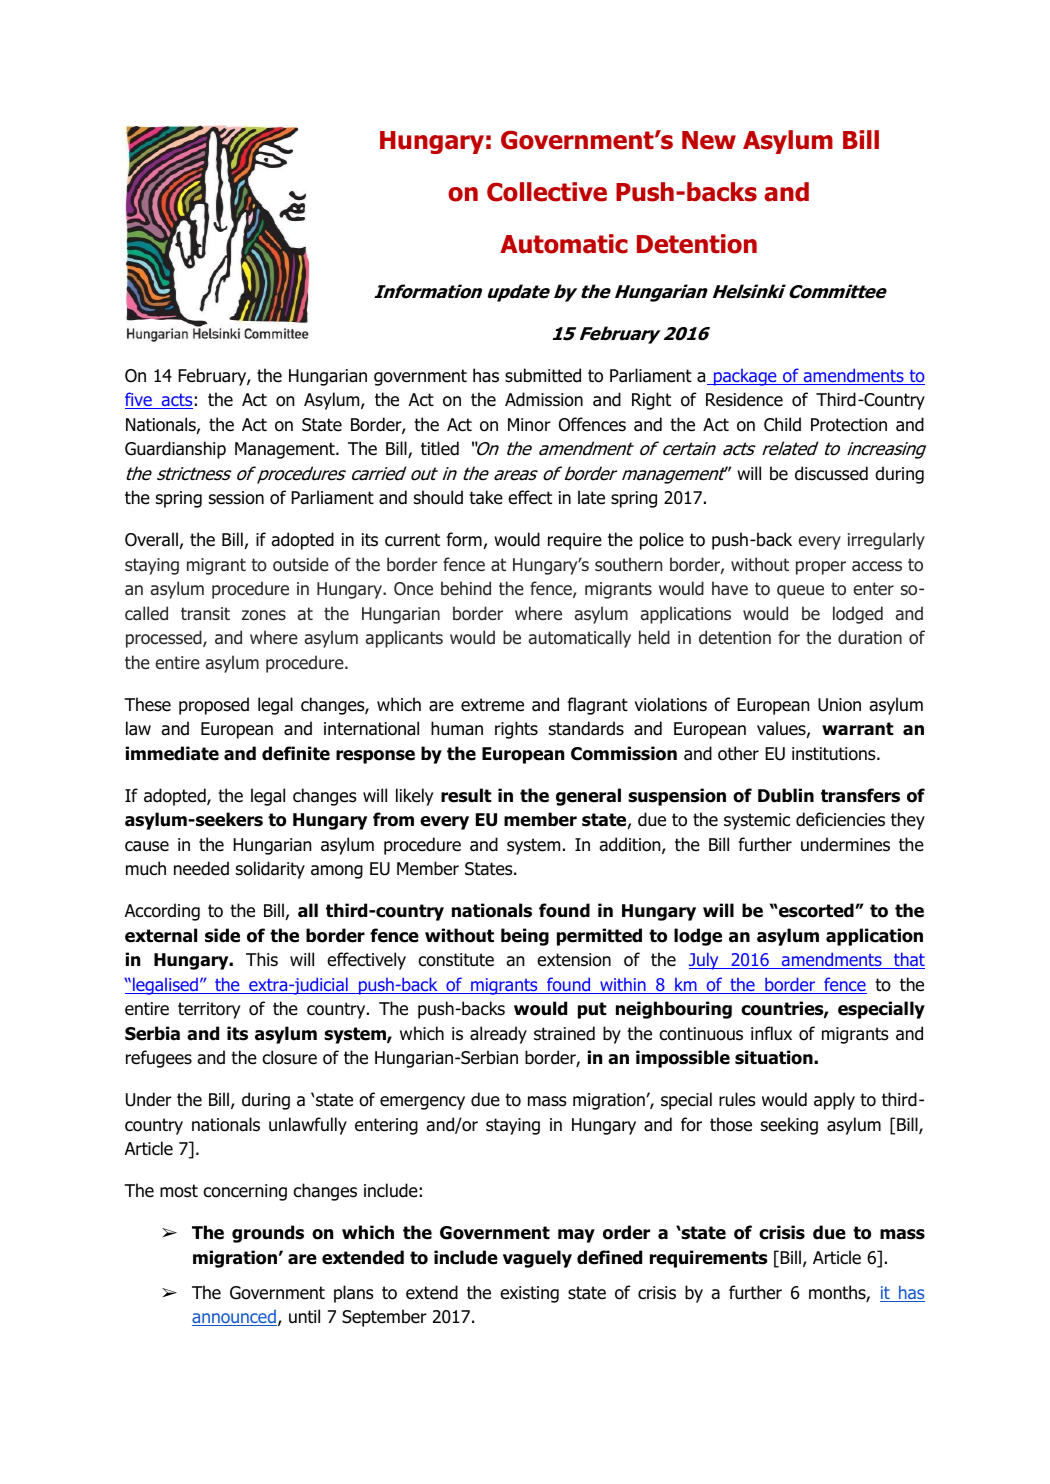 The width and height of the image is (1050, 1484). What do you see at coordinates (834, 1101) in the image?
I see `apply` at bounding box center [834, 1101].
